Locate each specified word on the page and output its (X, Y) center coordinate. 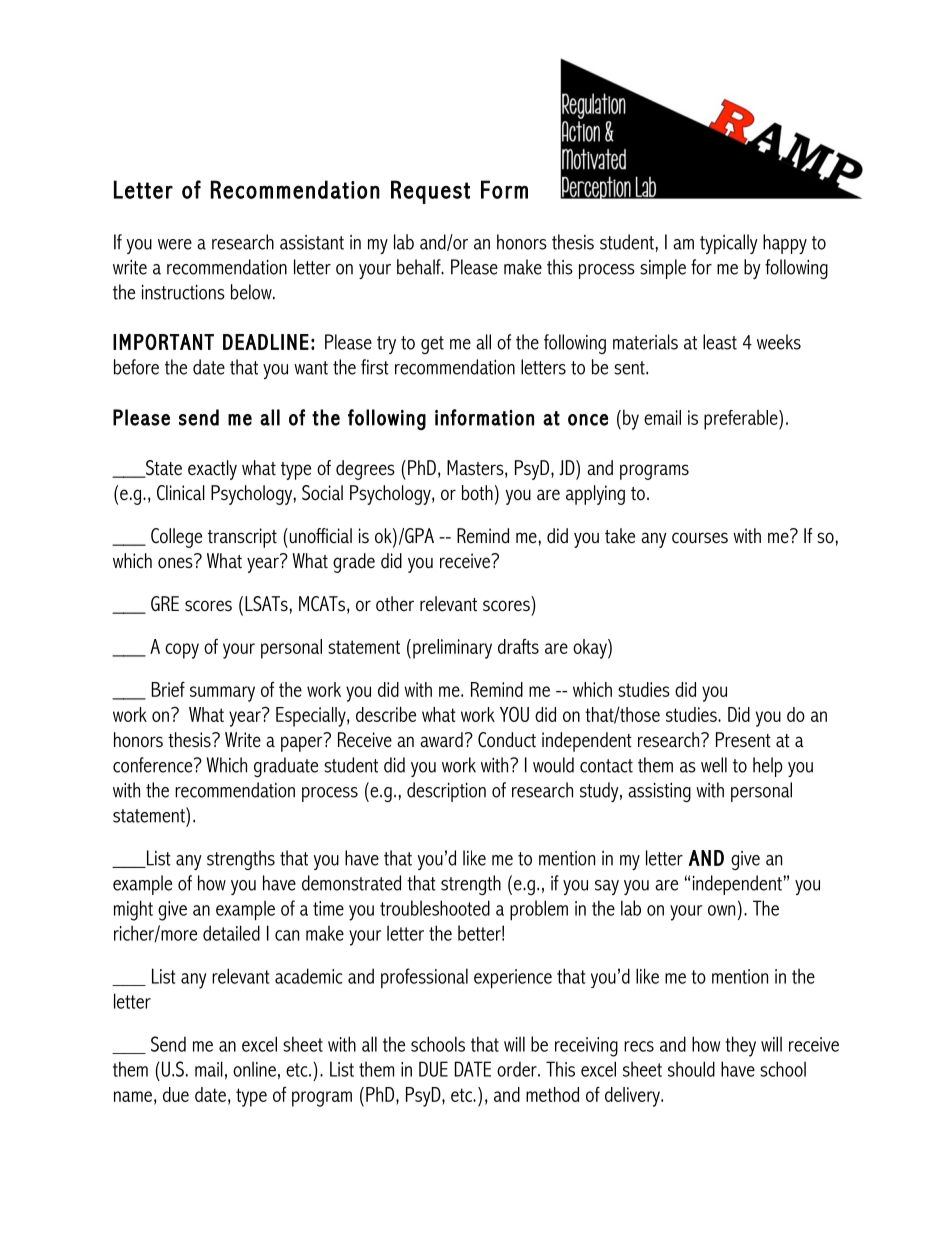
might (133, 910)
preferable (742, 420)
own (721, 910)
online (254, 1069)
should (691, 1069)
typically (729, 244)
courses (700, 538)
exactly (212, 470)
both (477, 493)
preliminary (452, 649)
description (446, 792)
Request (430, 192)
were (175, 244)
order (518, 1069)
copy (182, 651)
